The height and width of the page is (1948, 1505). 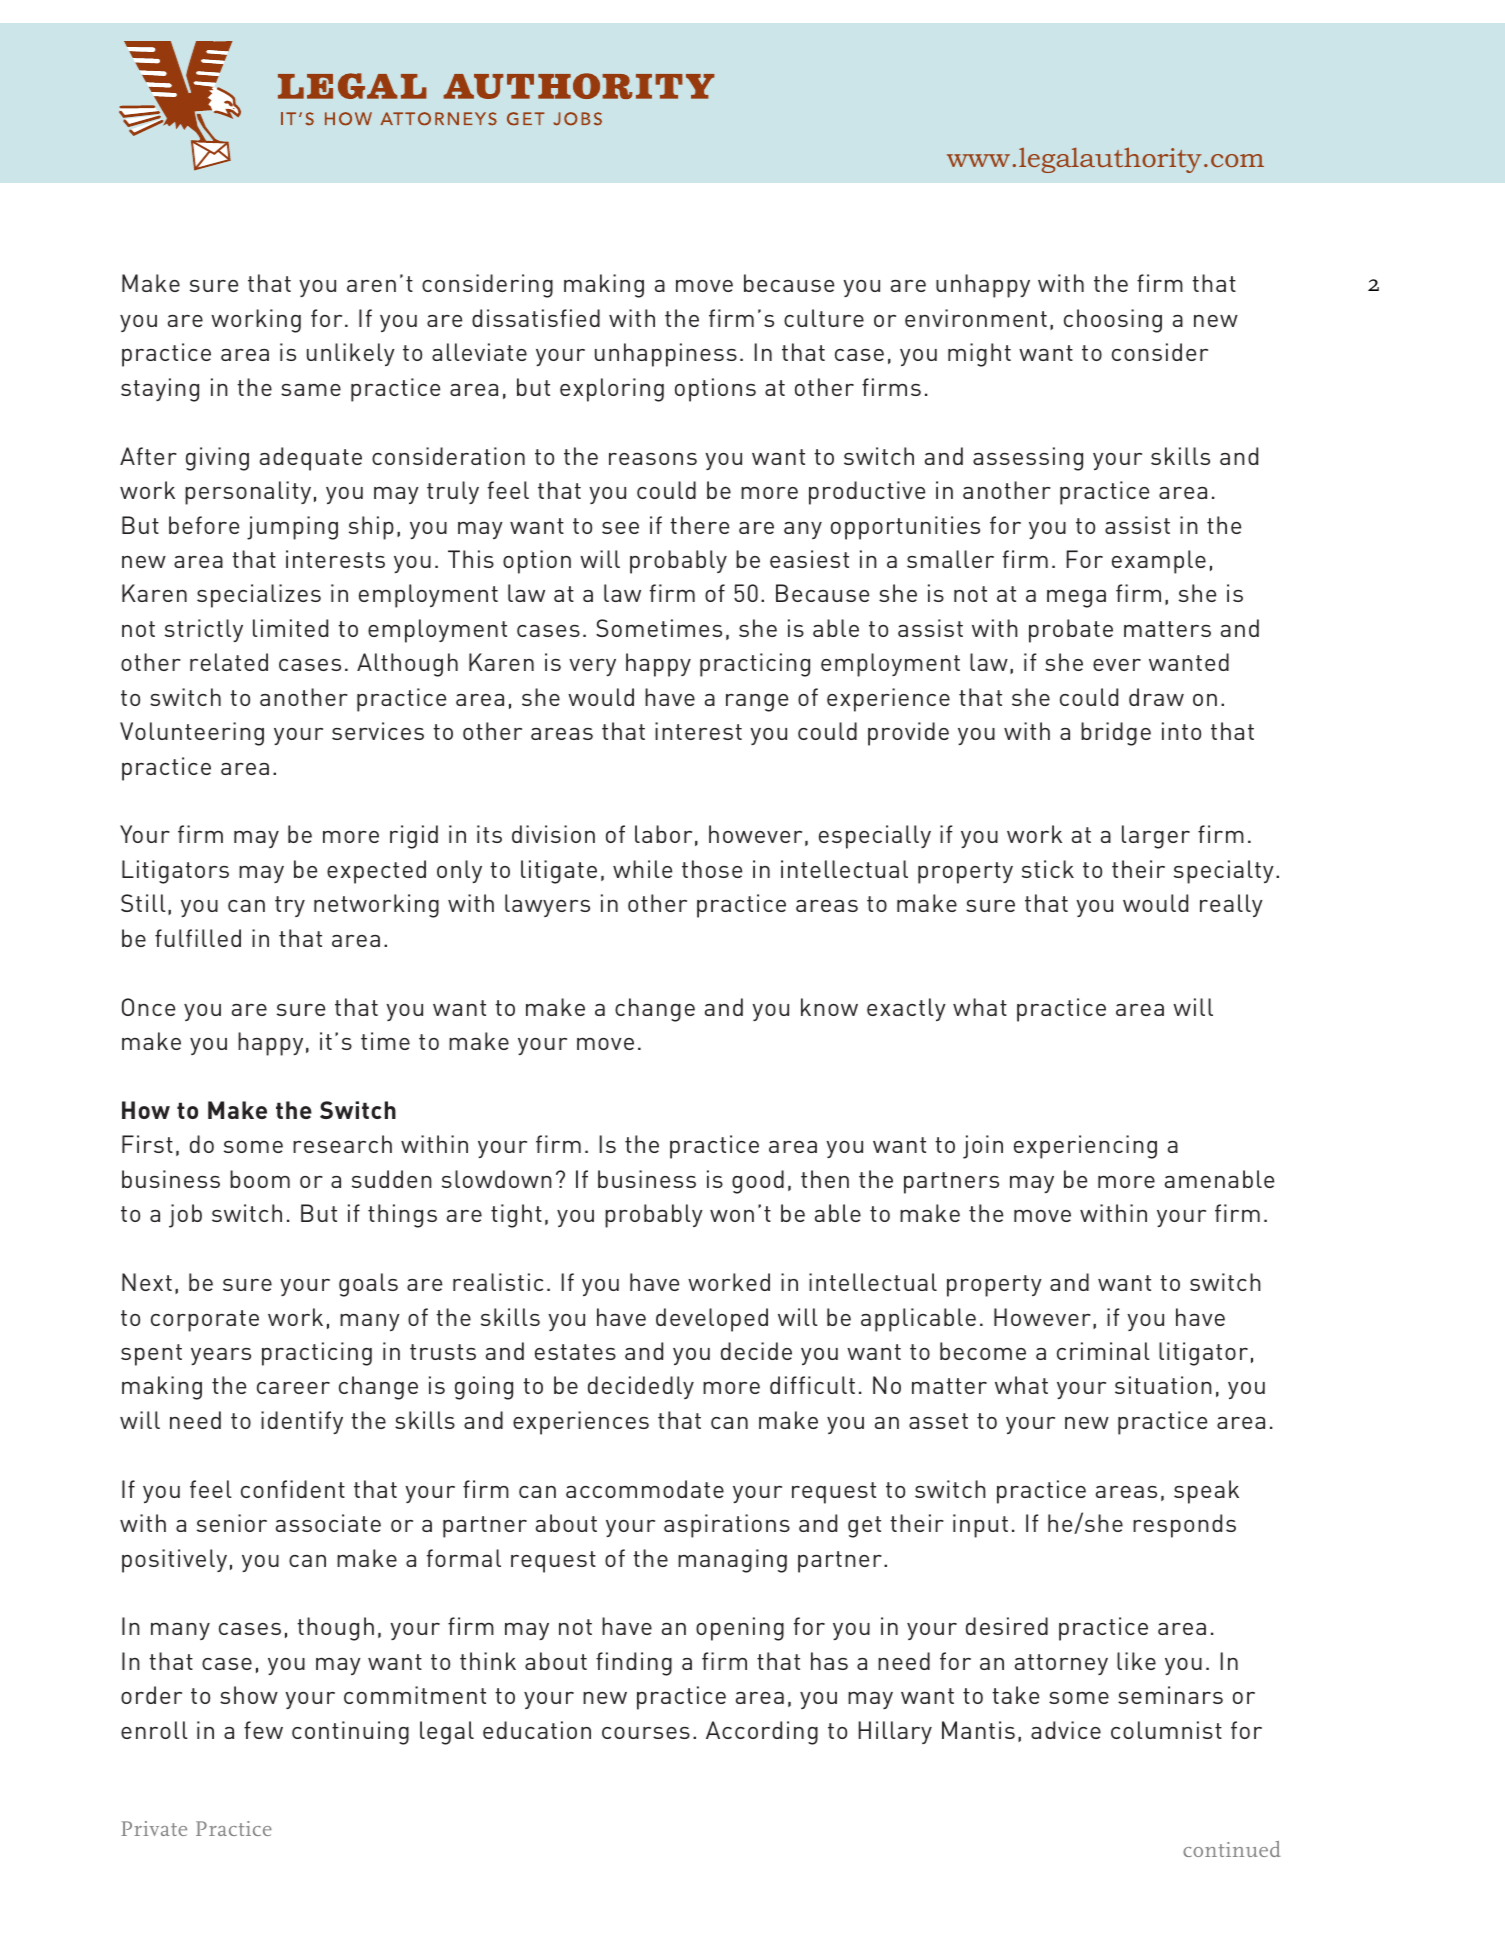 I want to click on unhappiness, so click(x=666, y=355).
